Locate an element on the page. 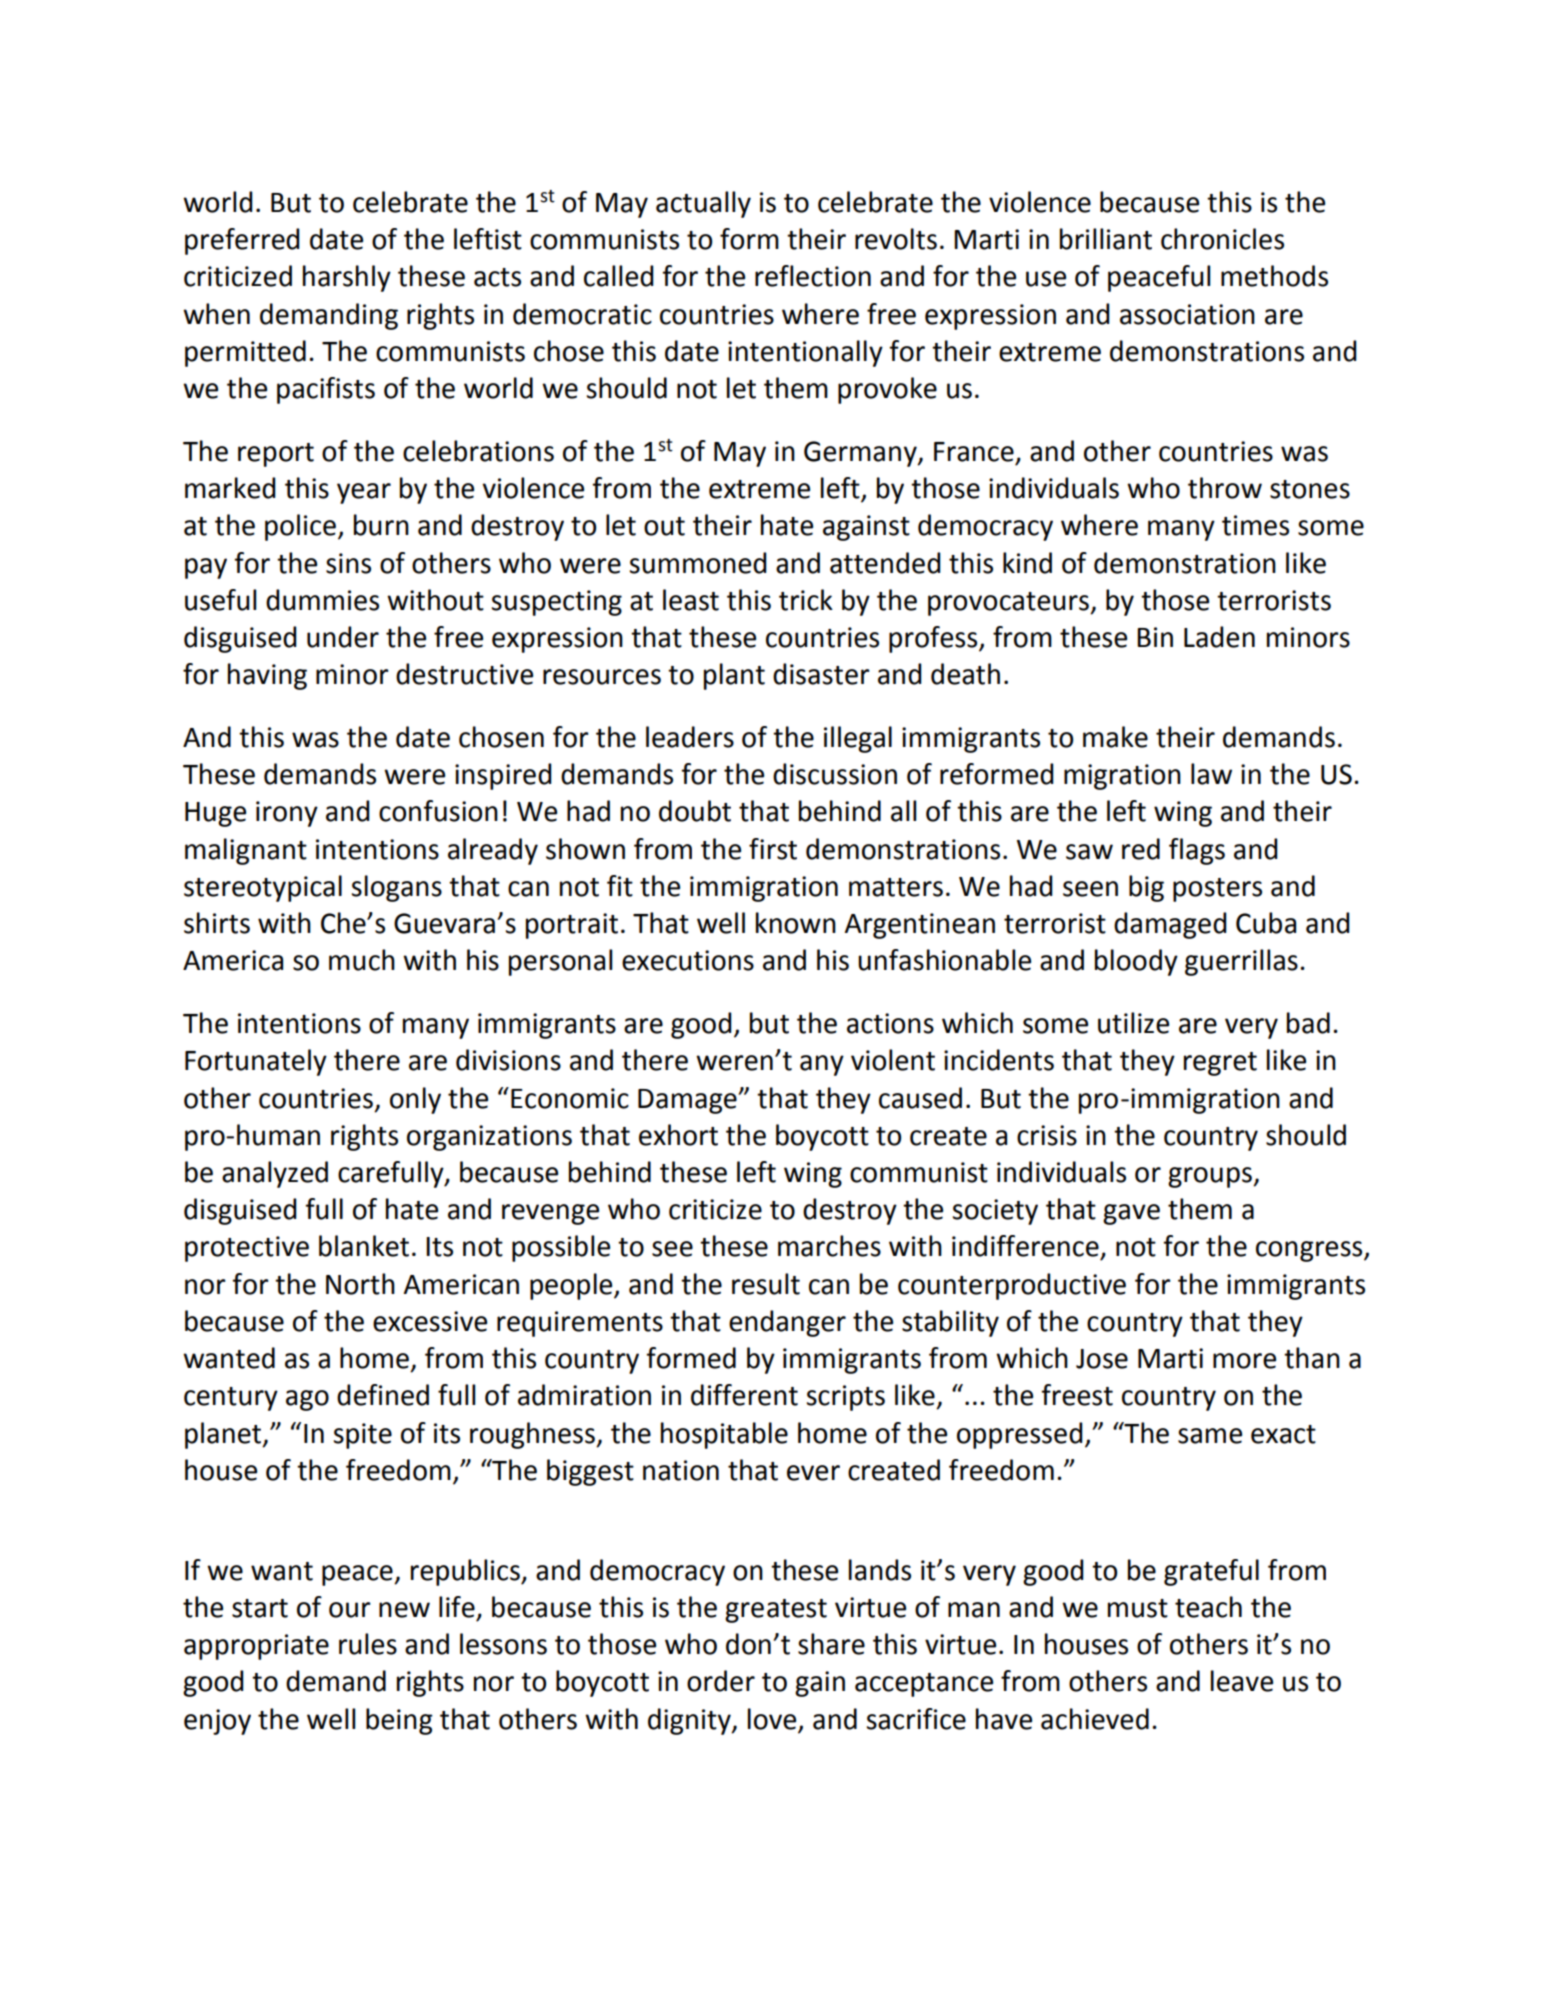 Image resolution: width=1555 pixels, height=2013 pixels. much is located at coordinates (362, 960).
